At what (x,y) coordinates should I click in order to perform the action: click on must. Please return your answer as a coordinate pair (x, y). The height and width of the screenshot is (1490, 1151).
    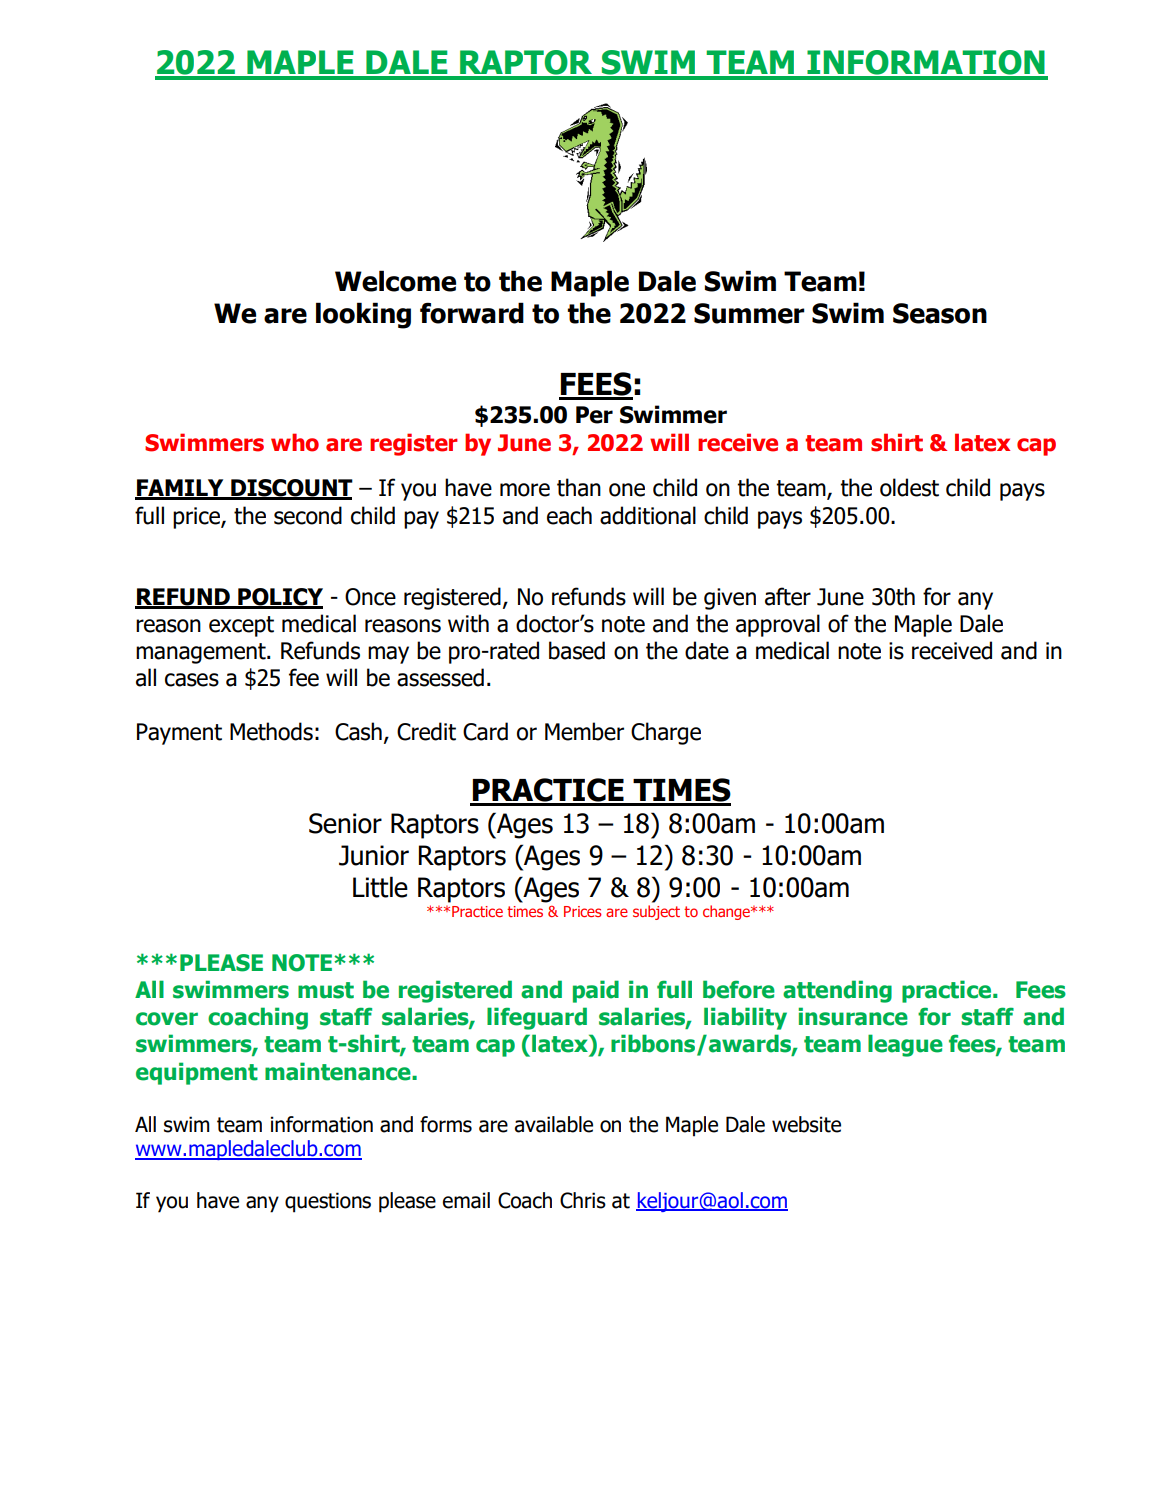
    Looking at the image, I should click on (326, 990).
